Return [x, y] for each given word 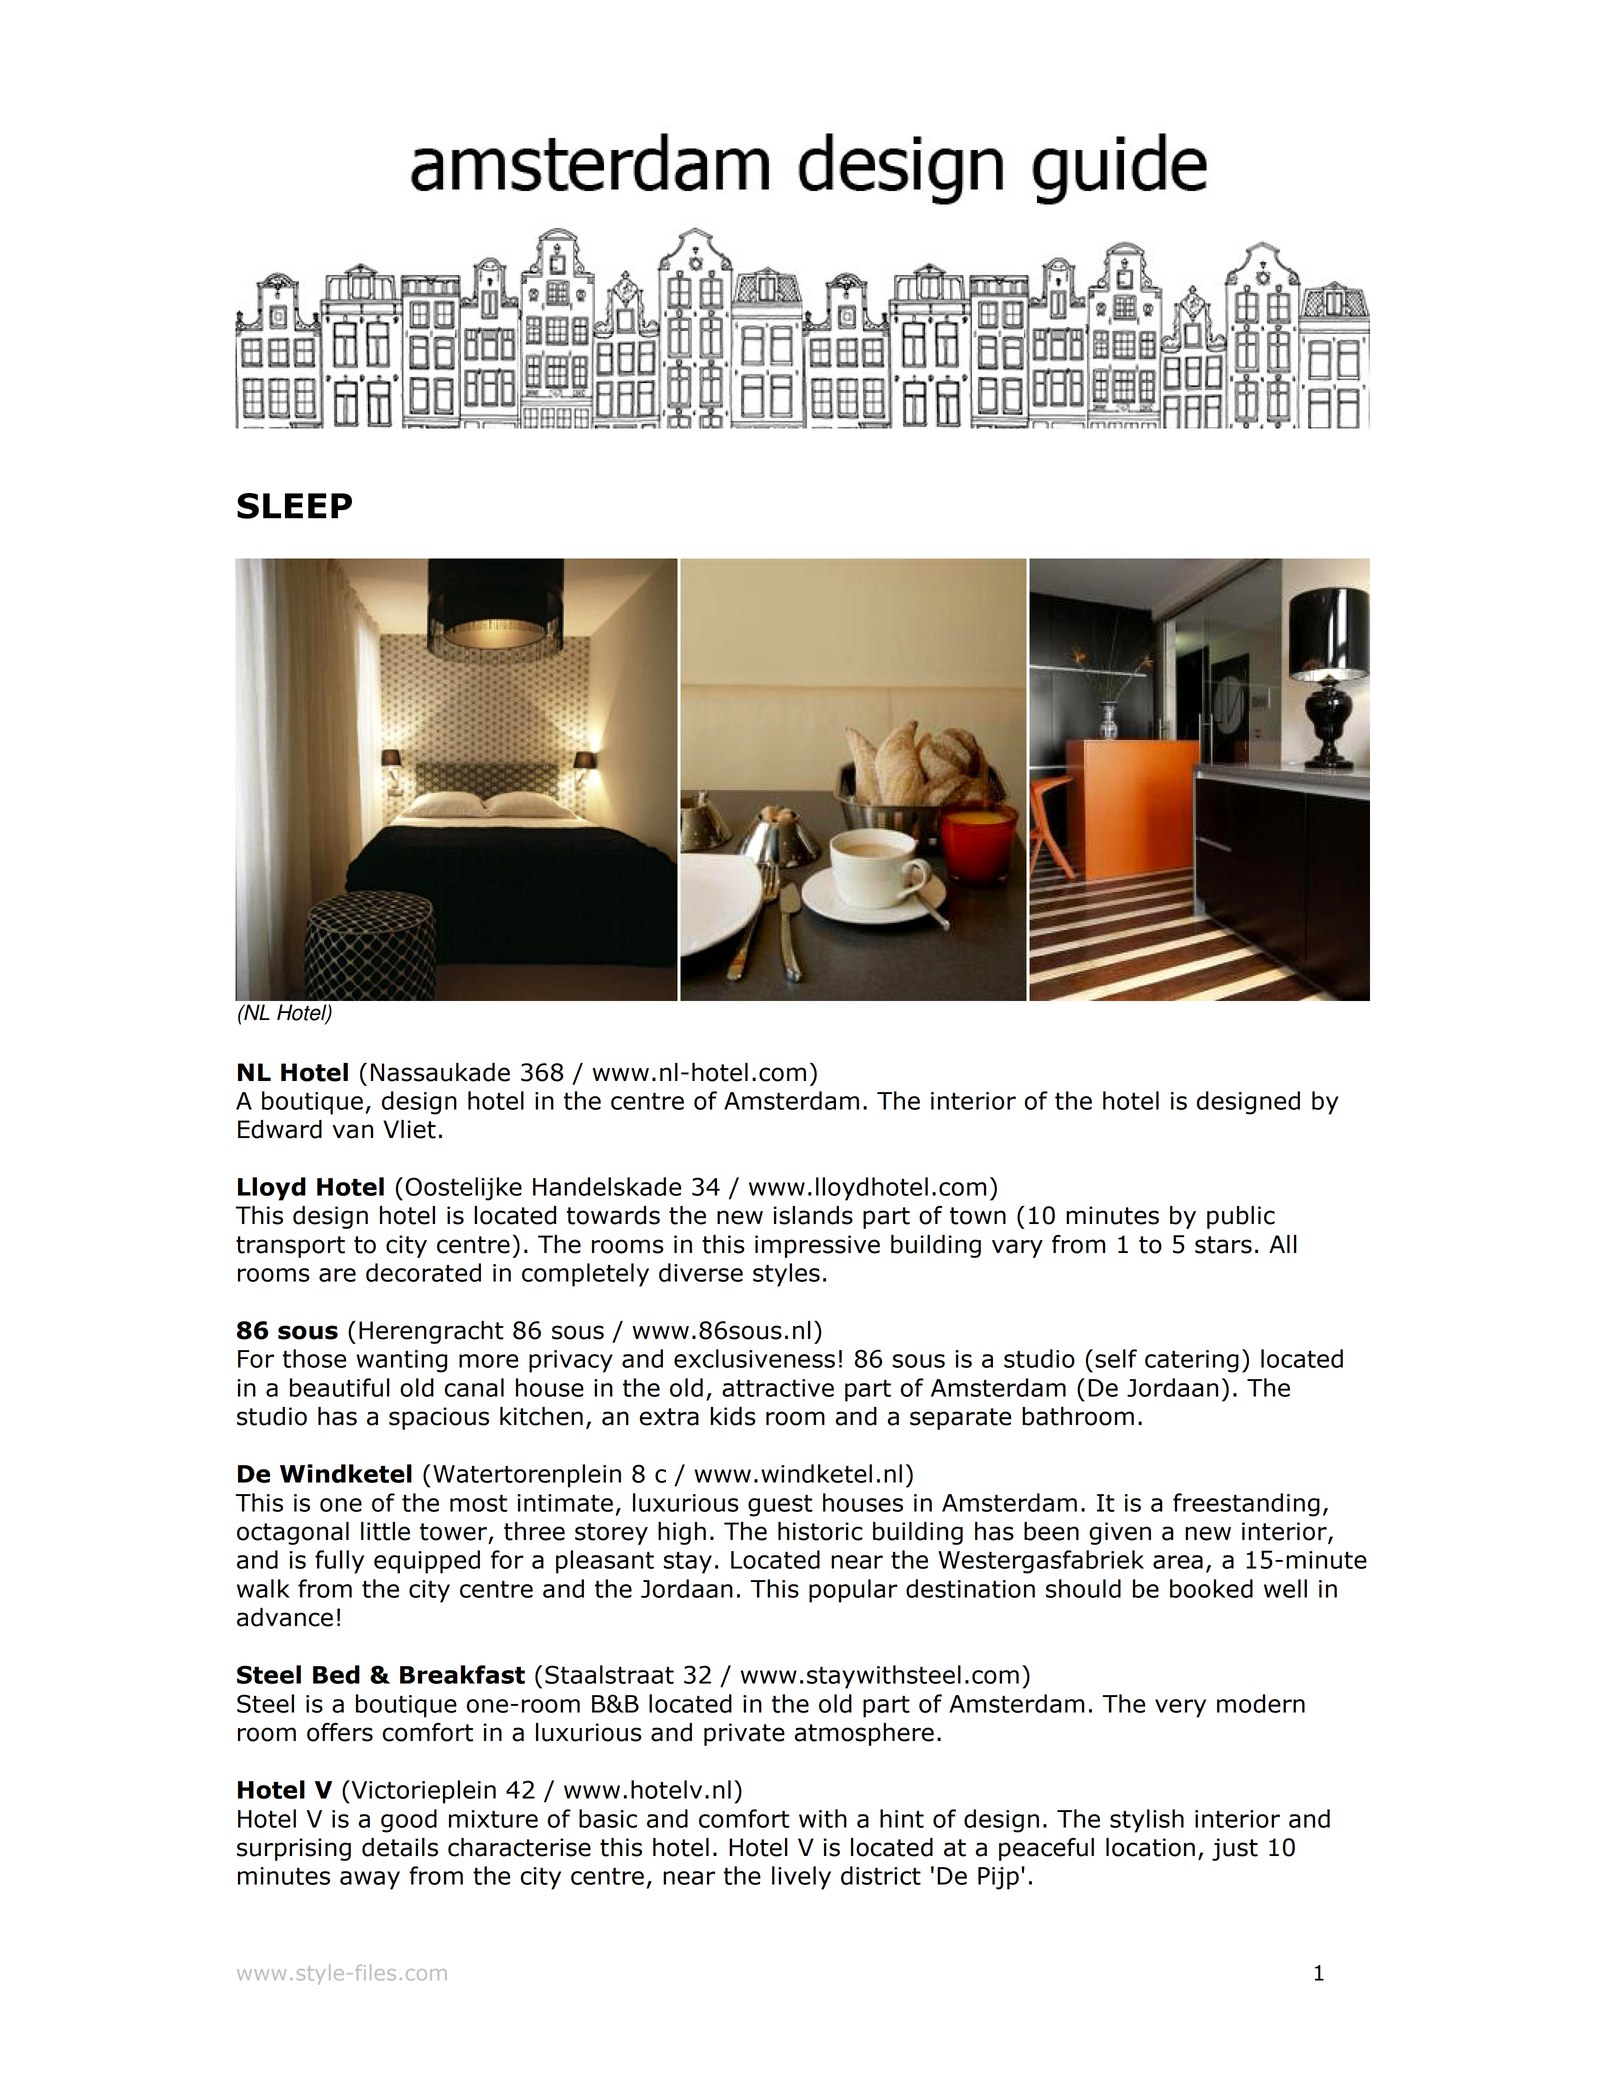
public [1241, 1217]
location [1150, 1847]
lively [801, 1878]
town [978, 1216]
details [400, 1847]
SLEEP [294, 506]
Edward [280, 1129]
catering [1192, 1361]
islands [813, 1215]
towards [613, 1215]
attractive [778, 1388]
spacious [439, 1418]
